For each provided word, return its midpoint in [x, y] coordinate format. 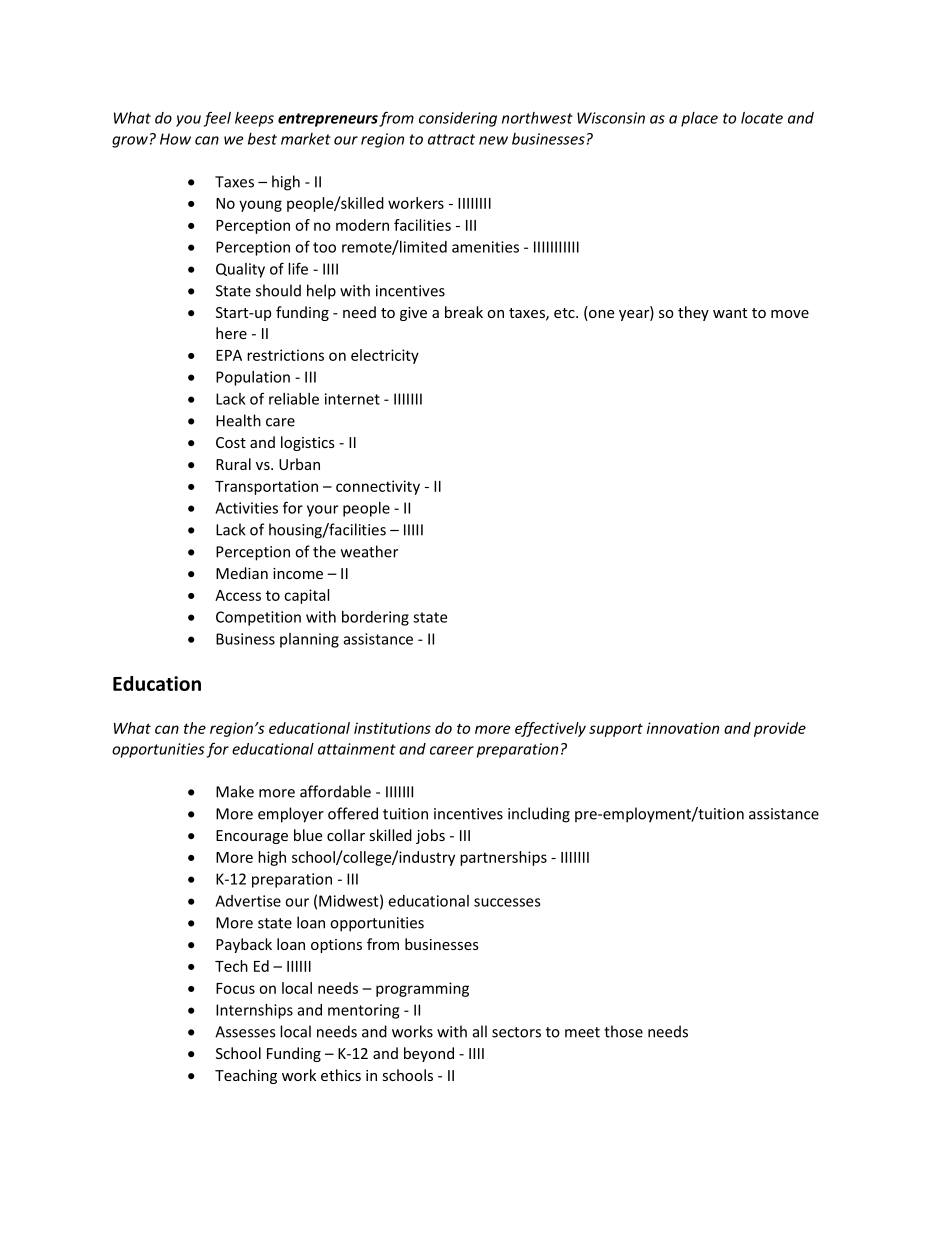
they [693, 313]
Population [253, 378]
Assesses [245, 1032]
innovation [683, 728]
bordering [375, 618]
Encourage [252, 837]
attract [451, 139]
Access [238, 595]
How [175, 139]
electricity [385, 356]
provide [780, 729]
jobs [430, 836]
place [699, 119]
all [480, 1031]
